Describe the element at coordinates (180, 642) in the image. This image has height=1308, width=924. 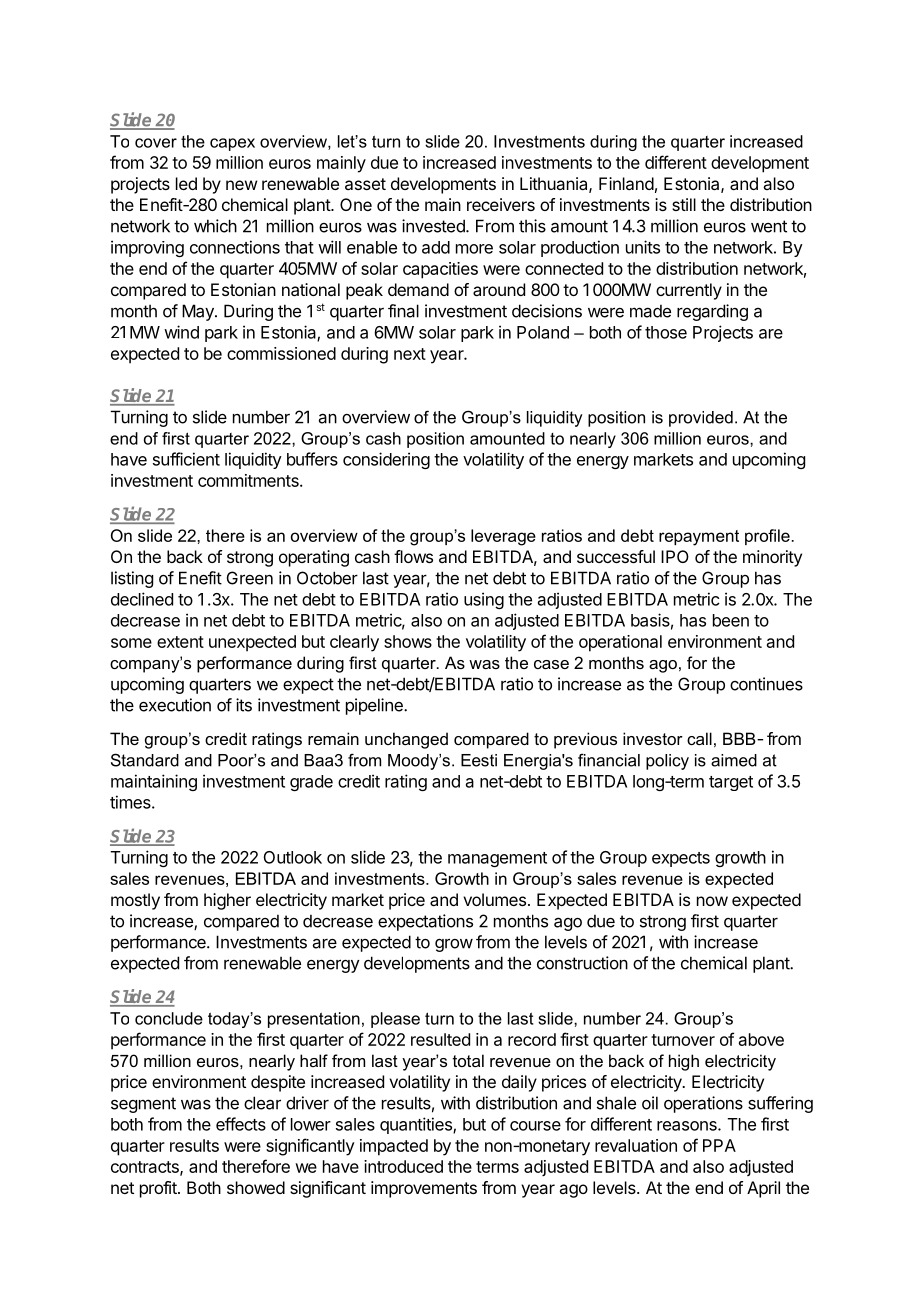
I see `extent` at that location.
